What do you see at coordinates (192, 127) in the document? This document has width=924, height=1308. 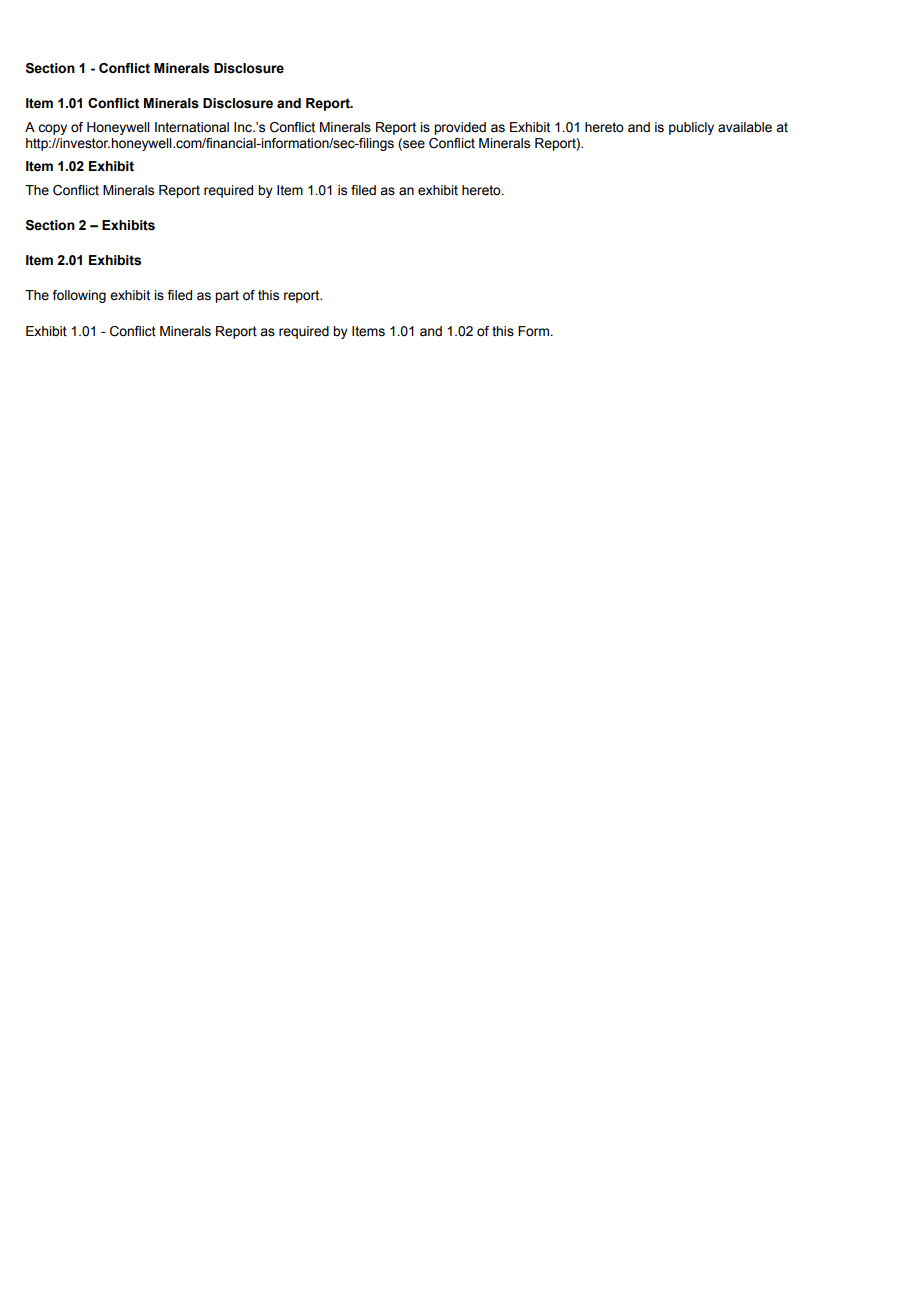 I see `International` at bounding box center [192, 127].
